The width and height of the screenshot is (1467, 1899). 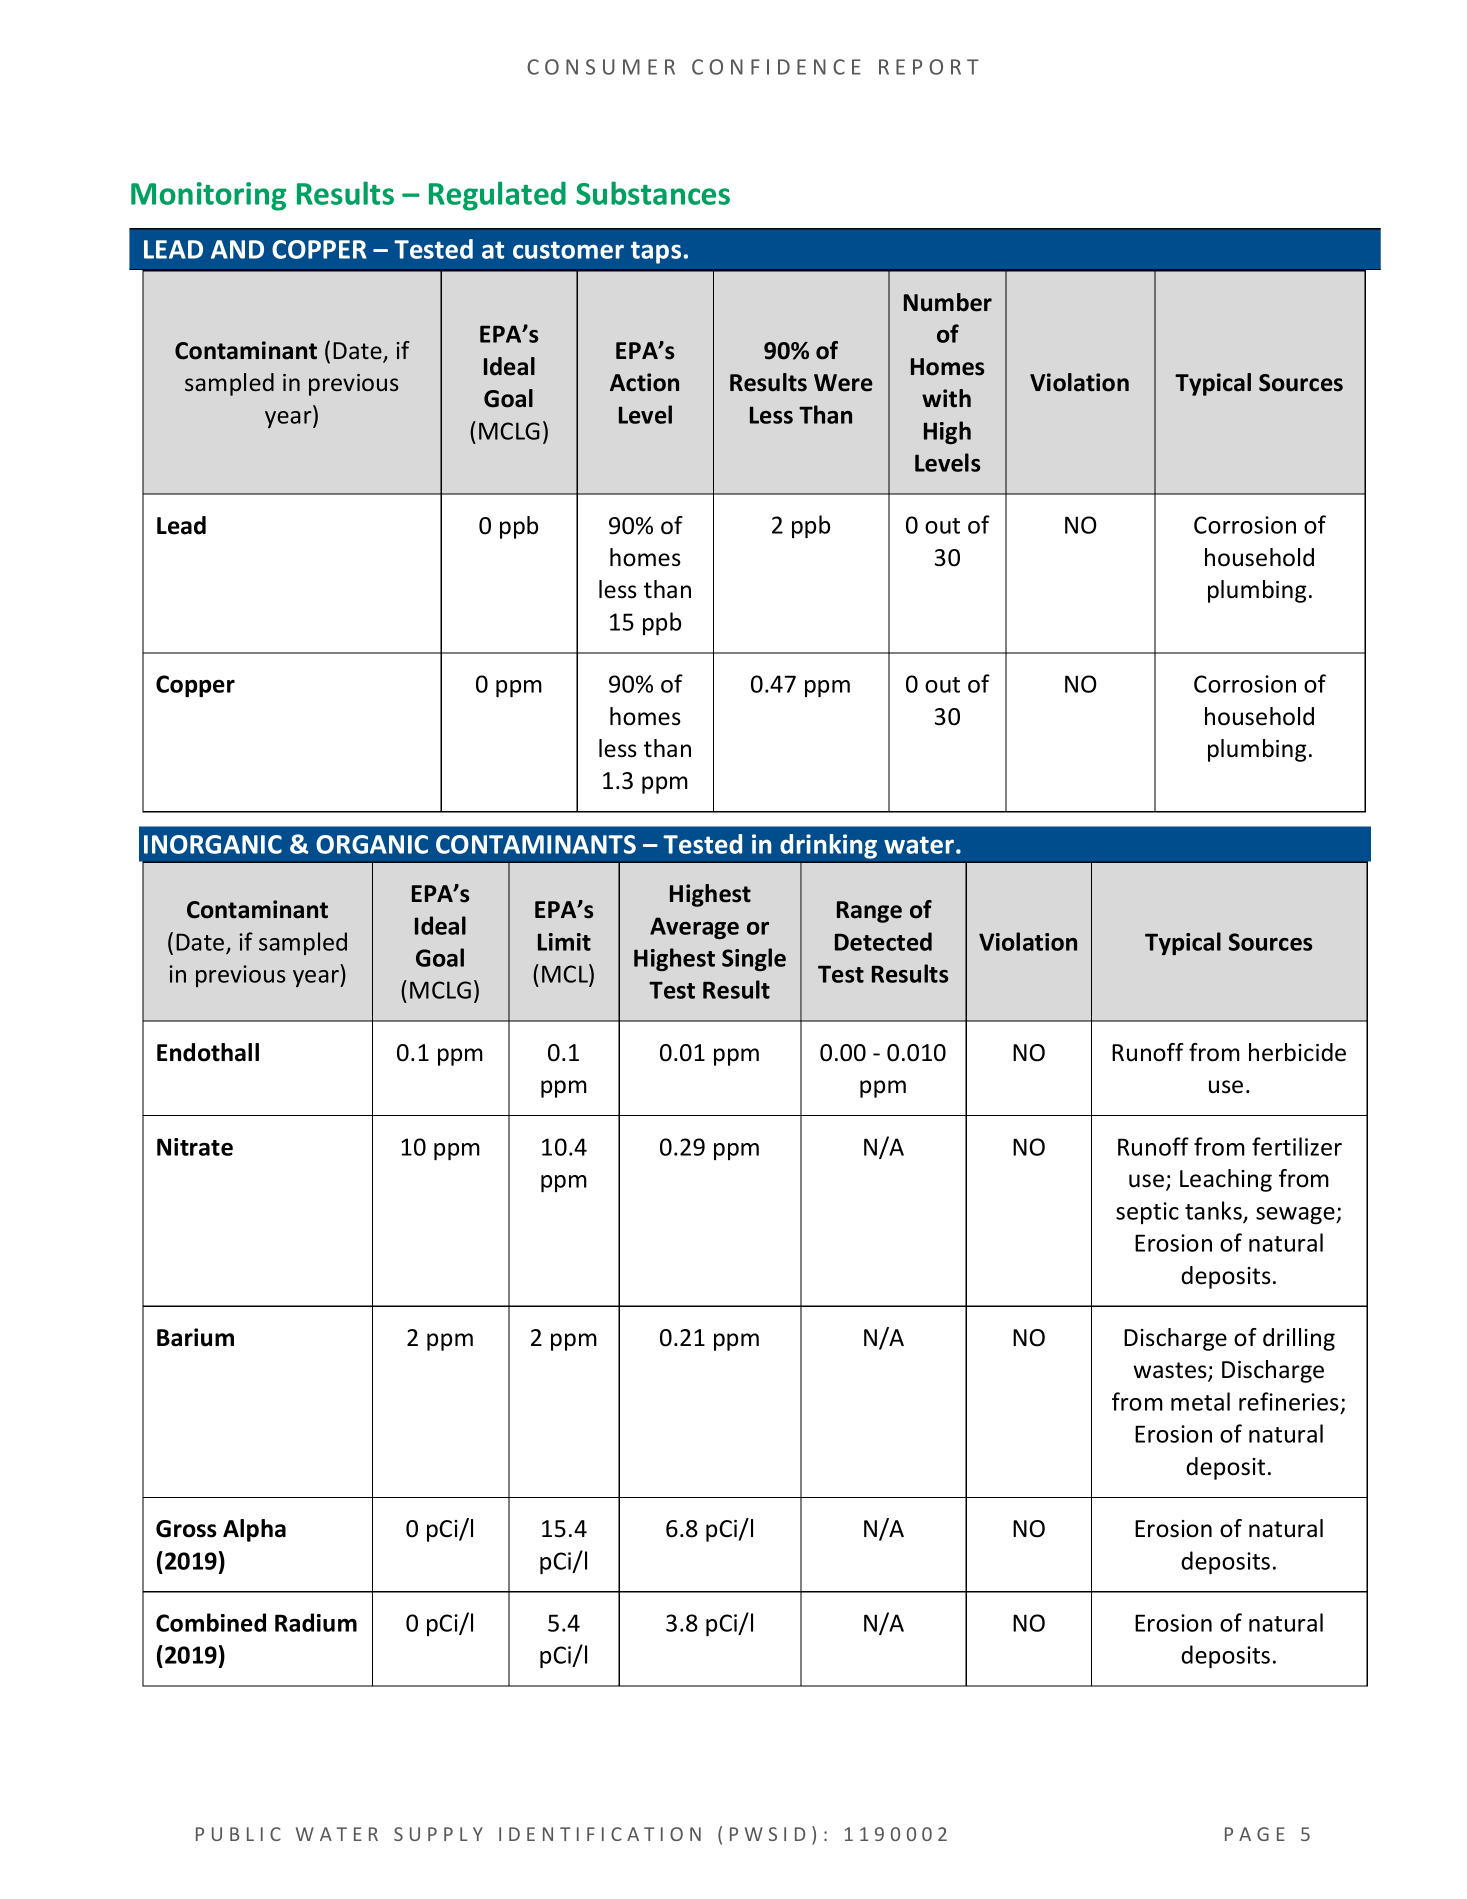 I want to click on wastes, so click(x=1171, y=1371).
